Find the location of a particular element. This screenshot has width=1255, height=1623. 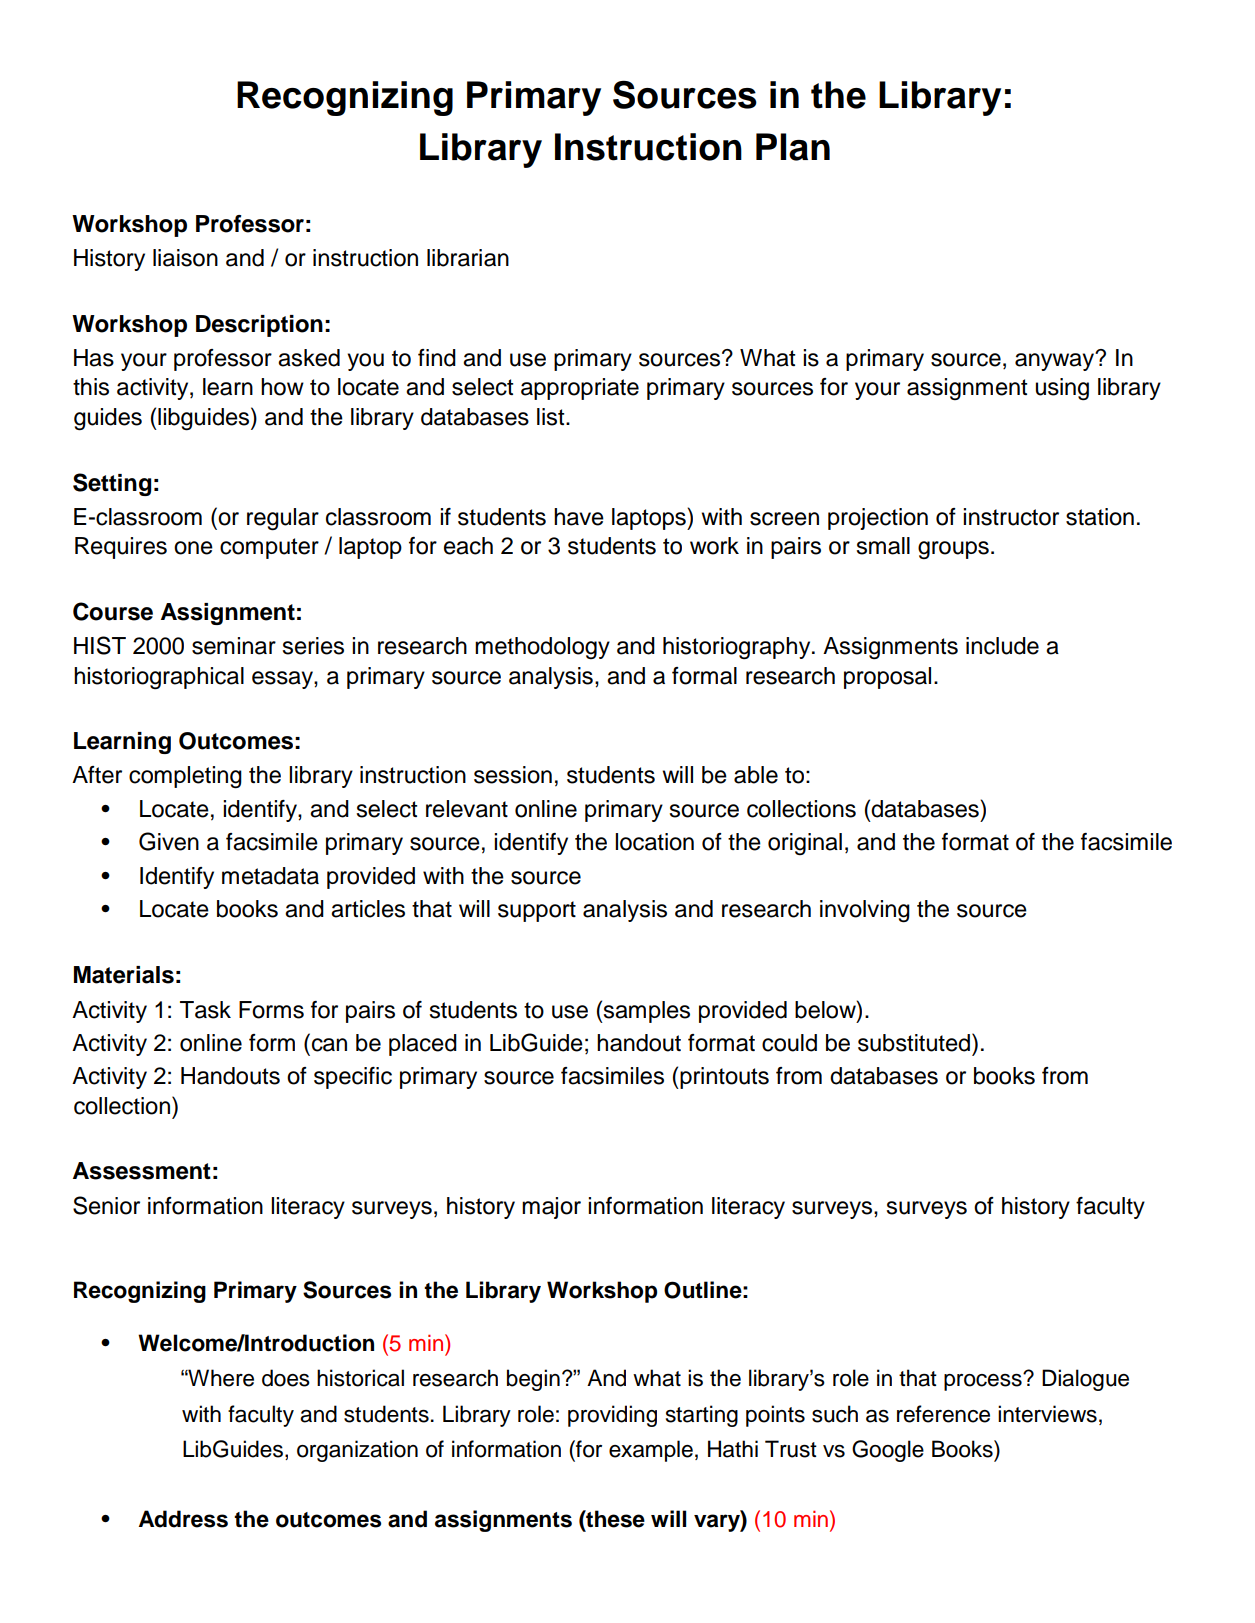

liaison is located at coordinates (185, 258).
